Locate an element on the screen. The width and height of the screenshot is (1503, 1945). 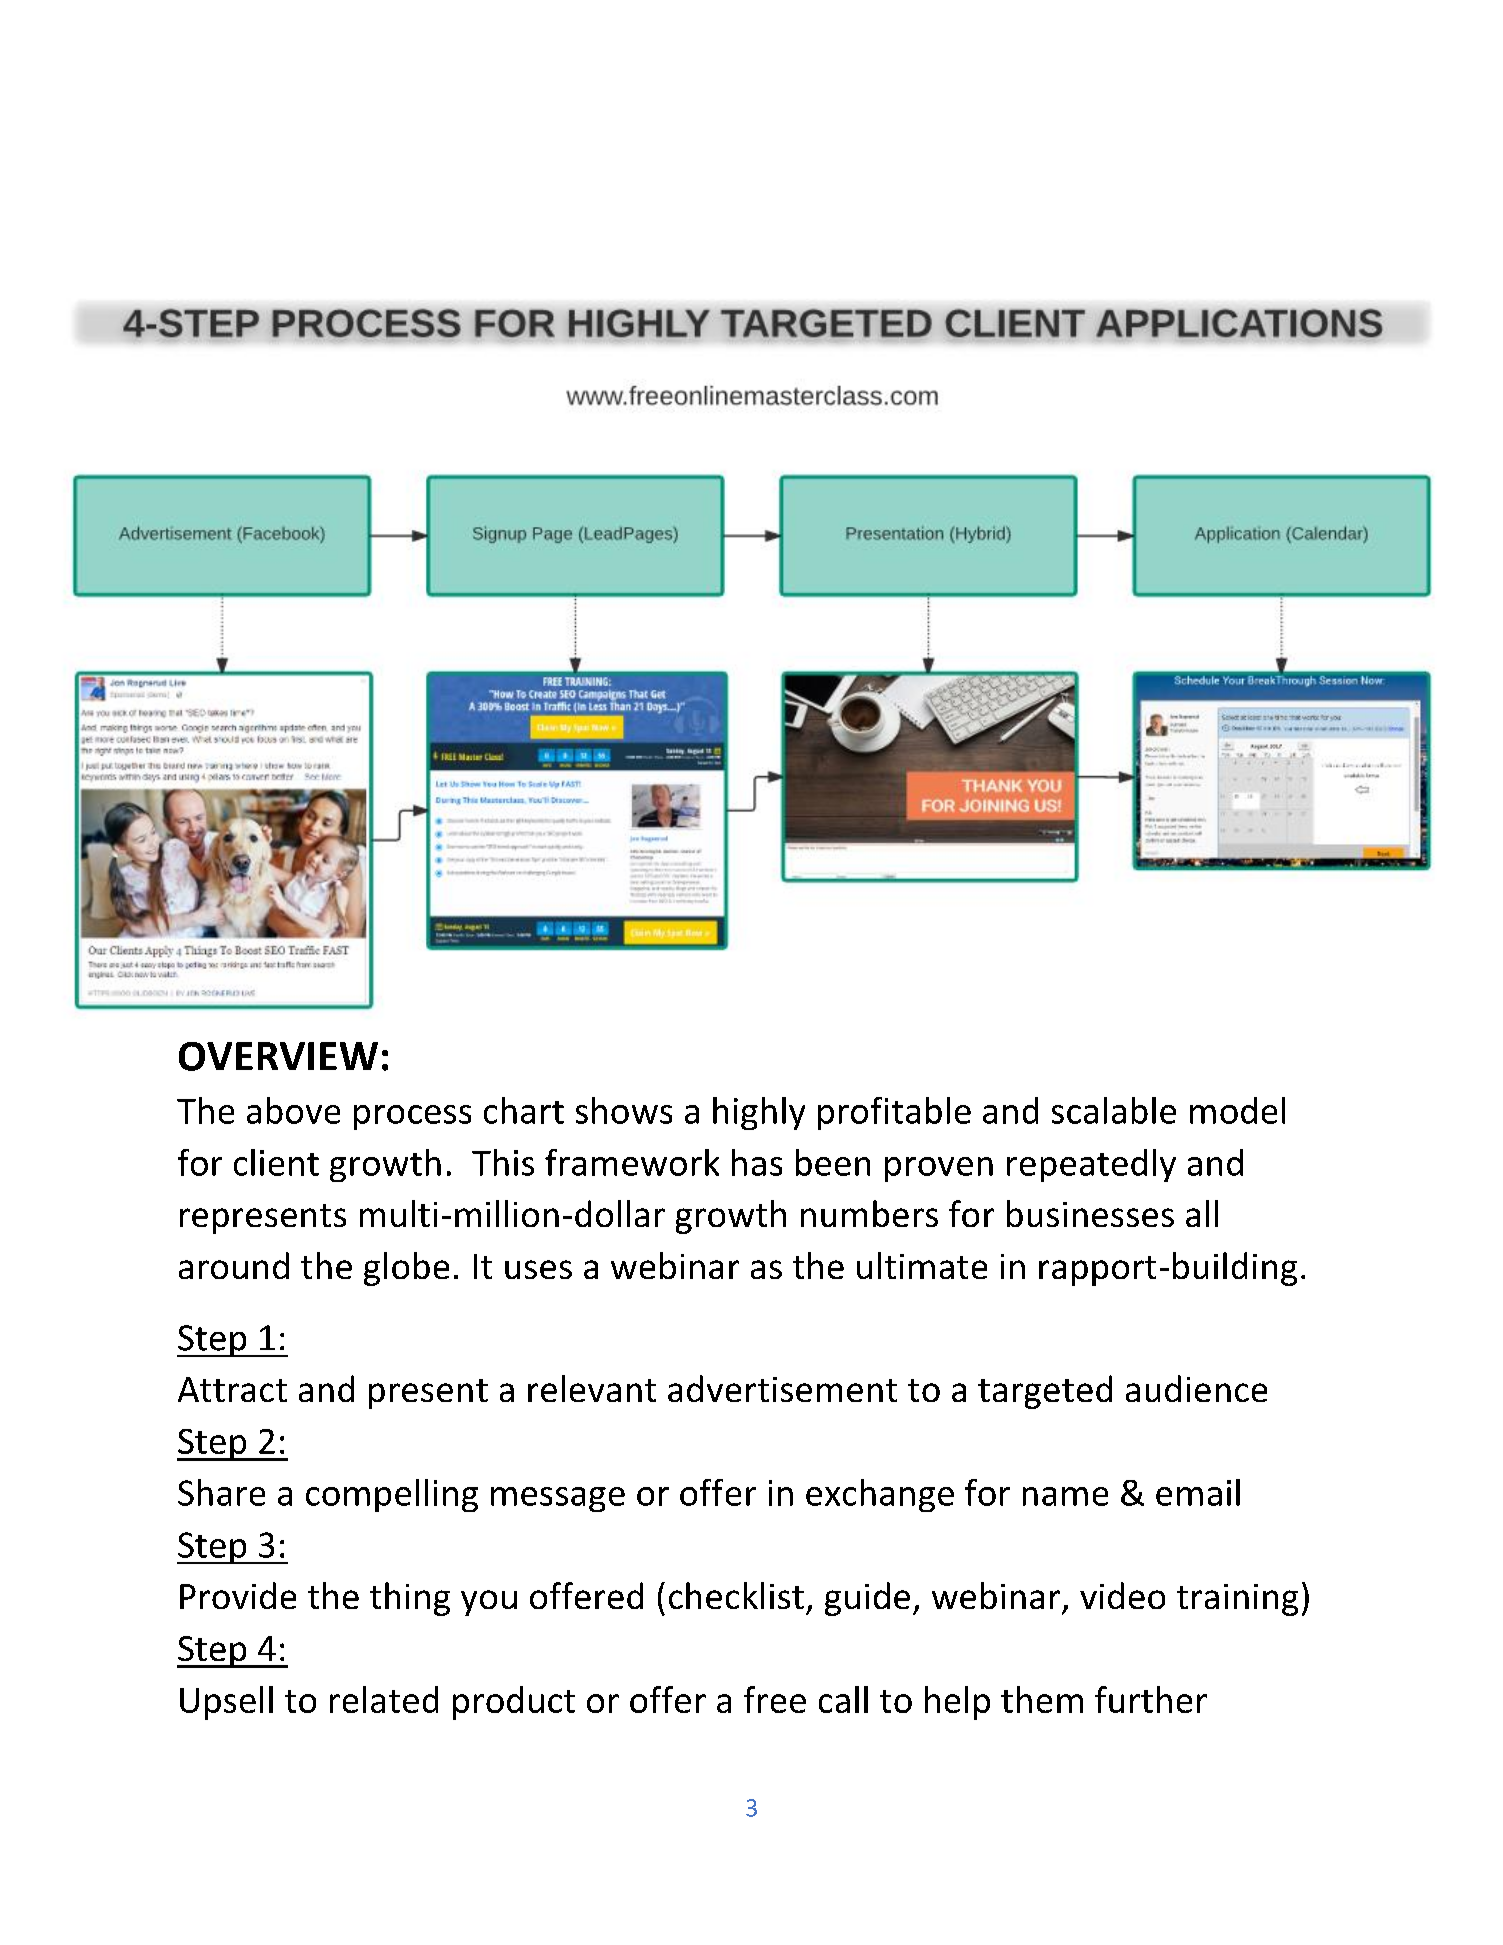
related is located at coordinates (384, 1699).
